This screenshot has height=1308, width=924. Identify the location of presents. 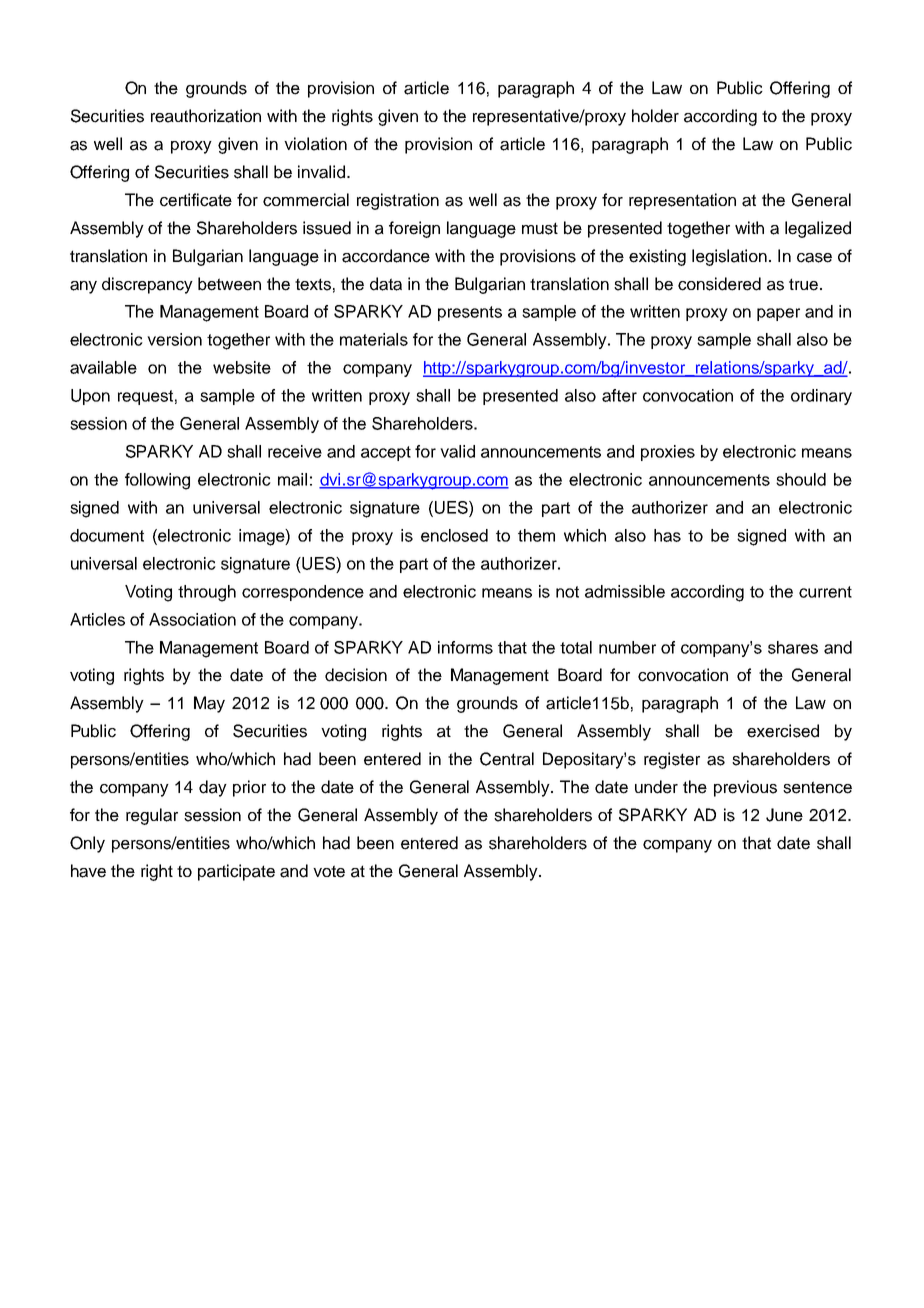
(470, 313).
